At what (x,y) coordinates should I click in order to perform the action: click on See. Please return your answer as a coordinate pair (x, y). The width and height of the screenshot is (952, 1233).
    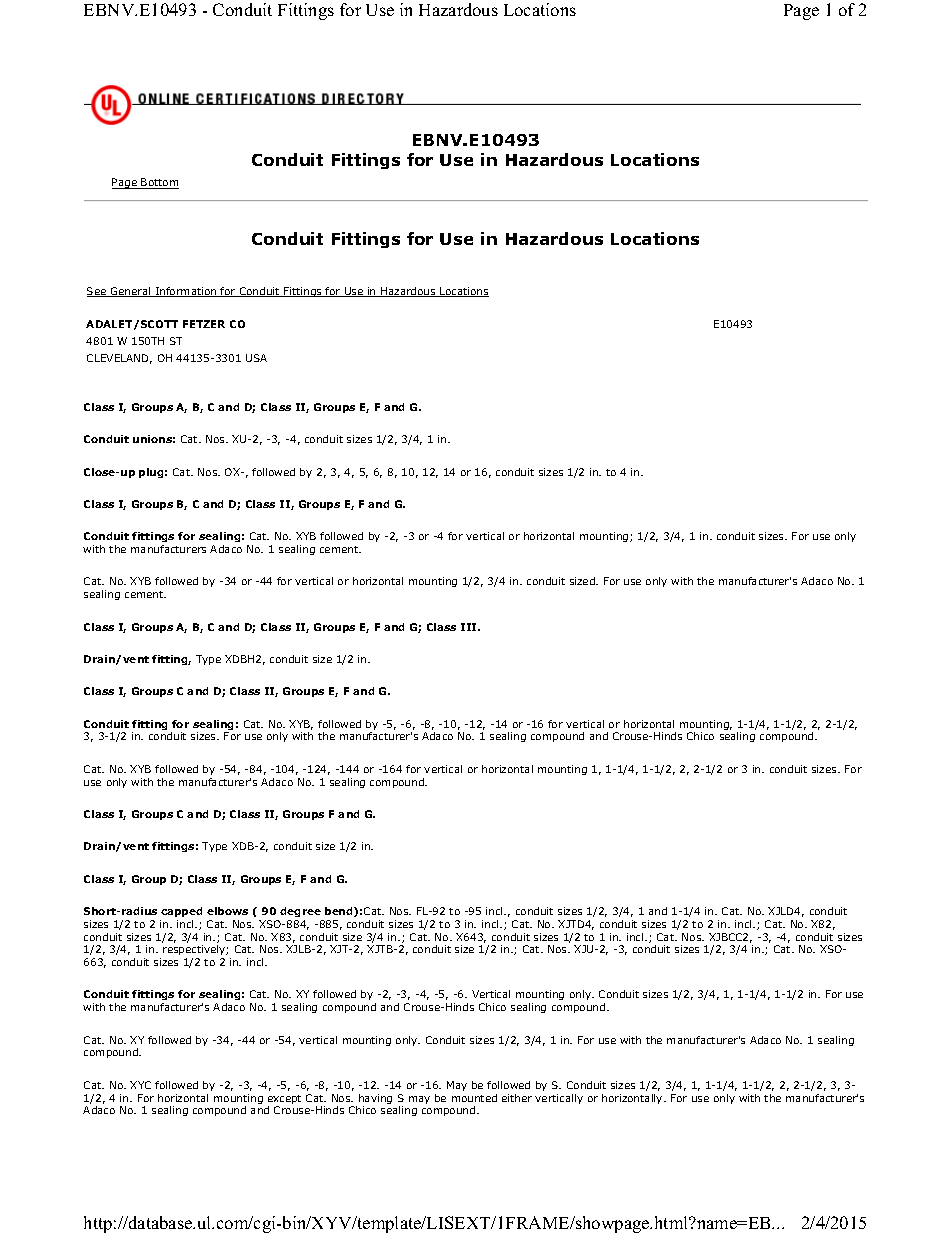
    Looking at the image, I should click on (98, 292).
